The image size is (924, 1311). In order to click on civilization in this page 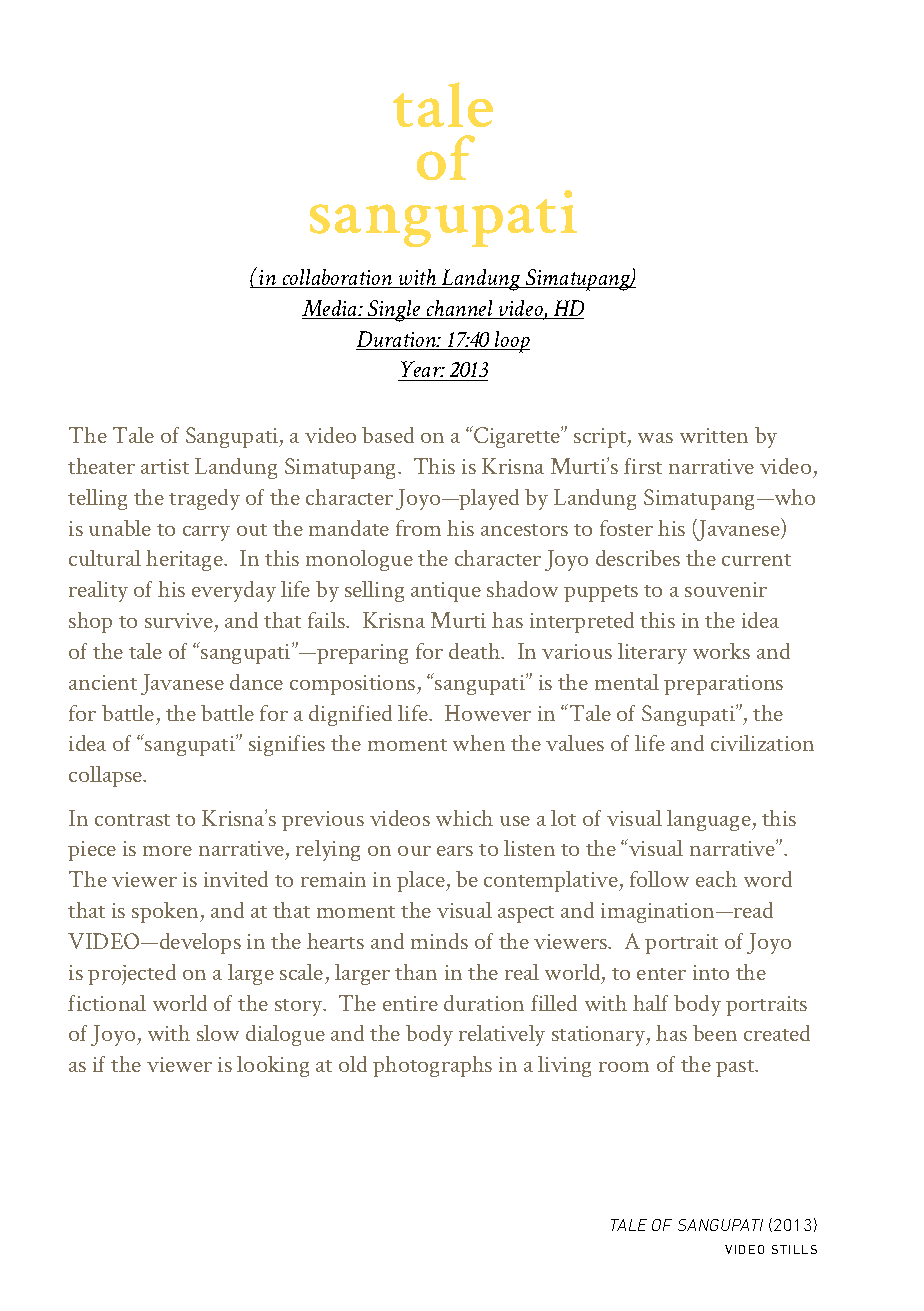, I will do `click(762, 743)`.
